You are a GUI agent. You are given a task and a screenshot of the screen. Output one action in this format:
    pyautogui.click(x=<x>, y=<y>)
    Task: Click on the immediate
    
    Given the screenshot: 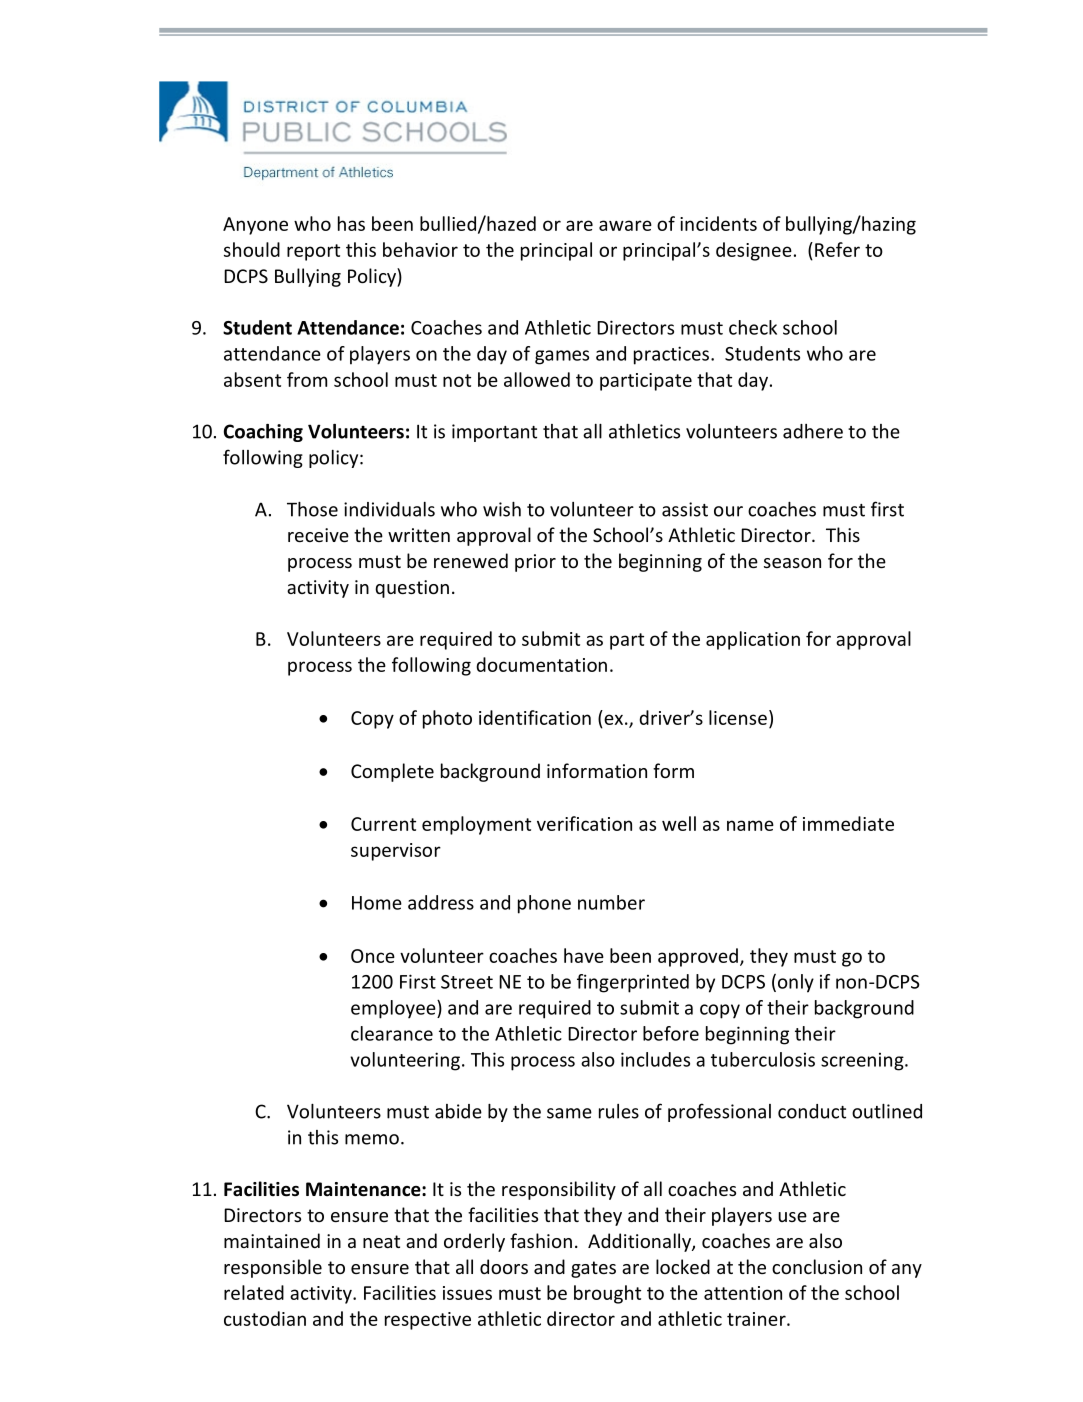 What is the action you would take?
    pyautogui.click(x=848, y=823)
